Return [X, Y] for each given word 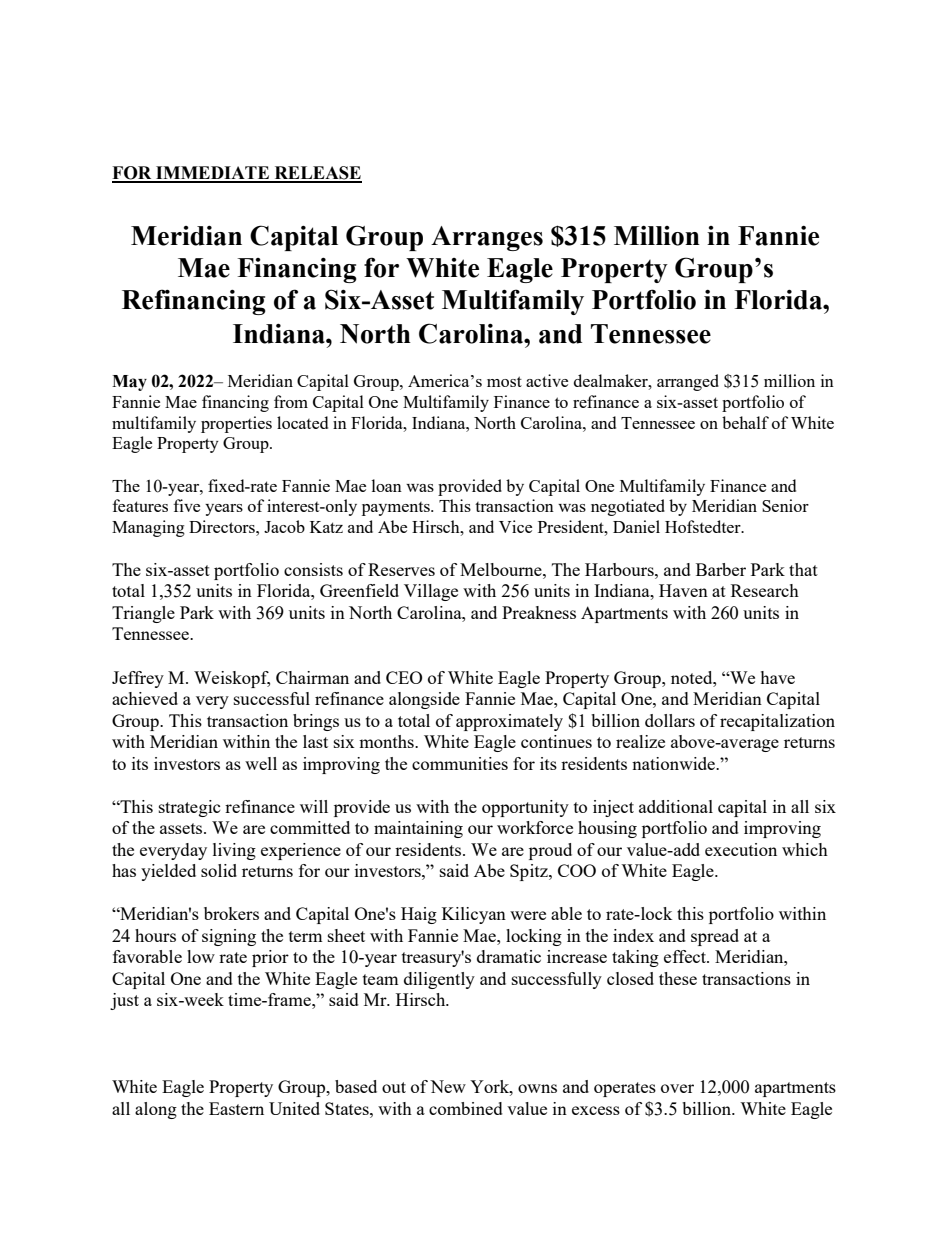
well [261, 763]
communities [460, 763]
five [186, 505]
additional [676, 806]
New [448, 1086]
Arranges [487, 238]
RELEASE [317, 174]
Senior [785, 505]
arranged [688, 382]
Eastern [236, 1108]
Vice [515, 526]
